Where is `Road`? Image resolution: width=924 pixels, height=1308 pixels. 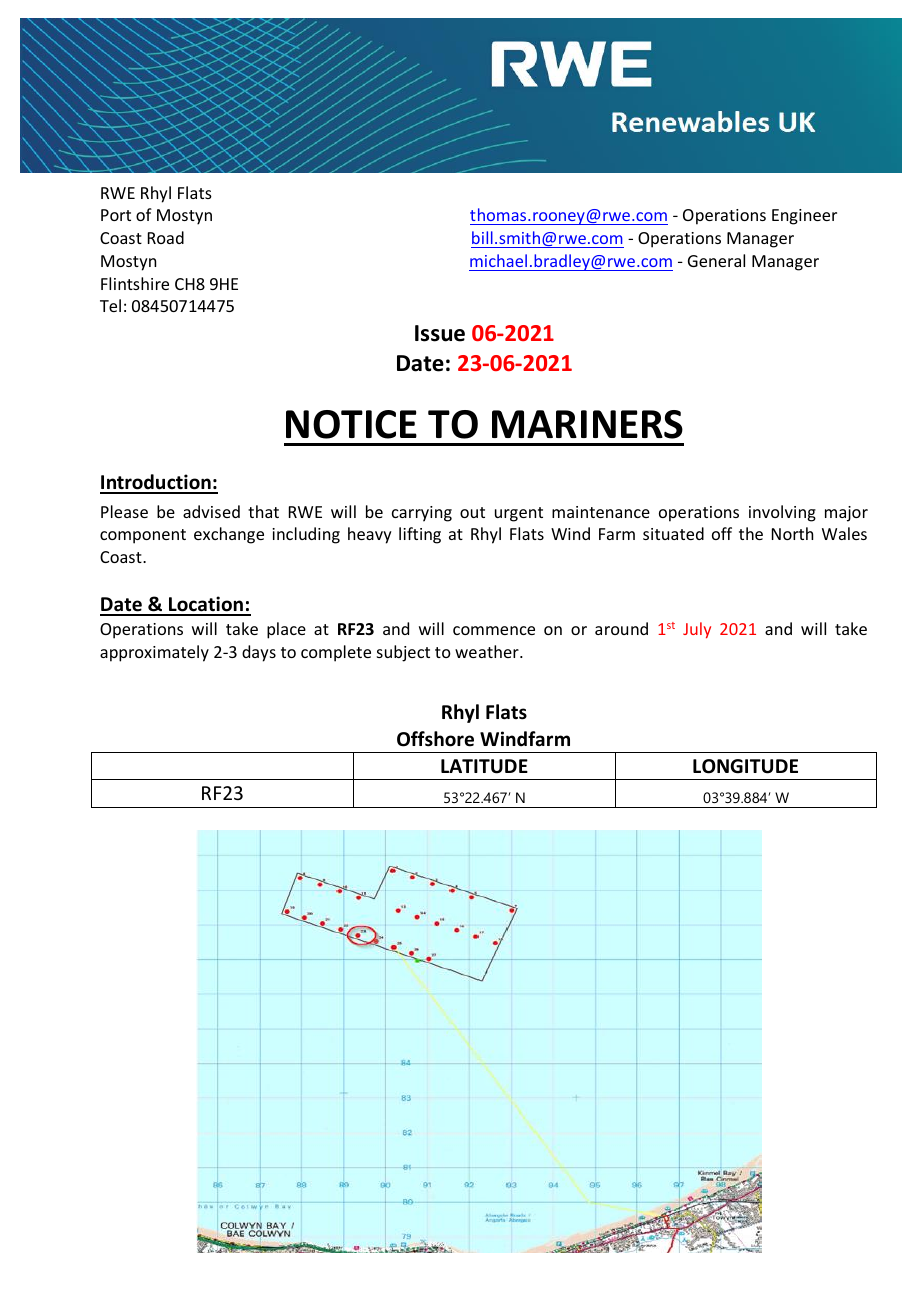
Road is located at coordinates (166, 237).
